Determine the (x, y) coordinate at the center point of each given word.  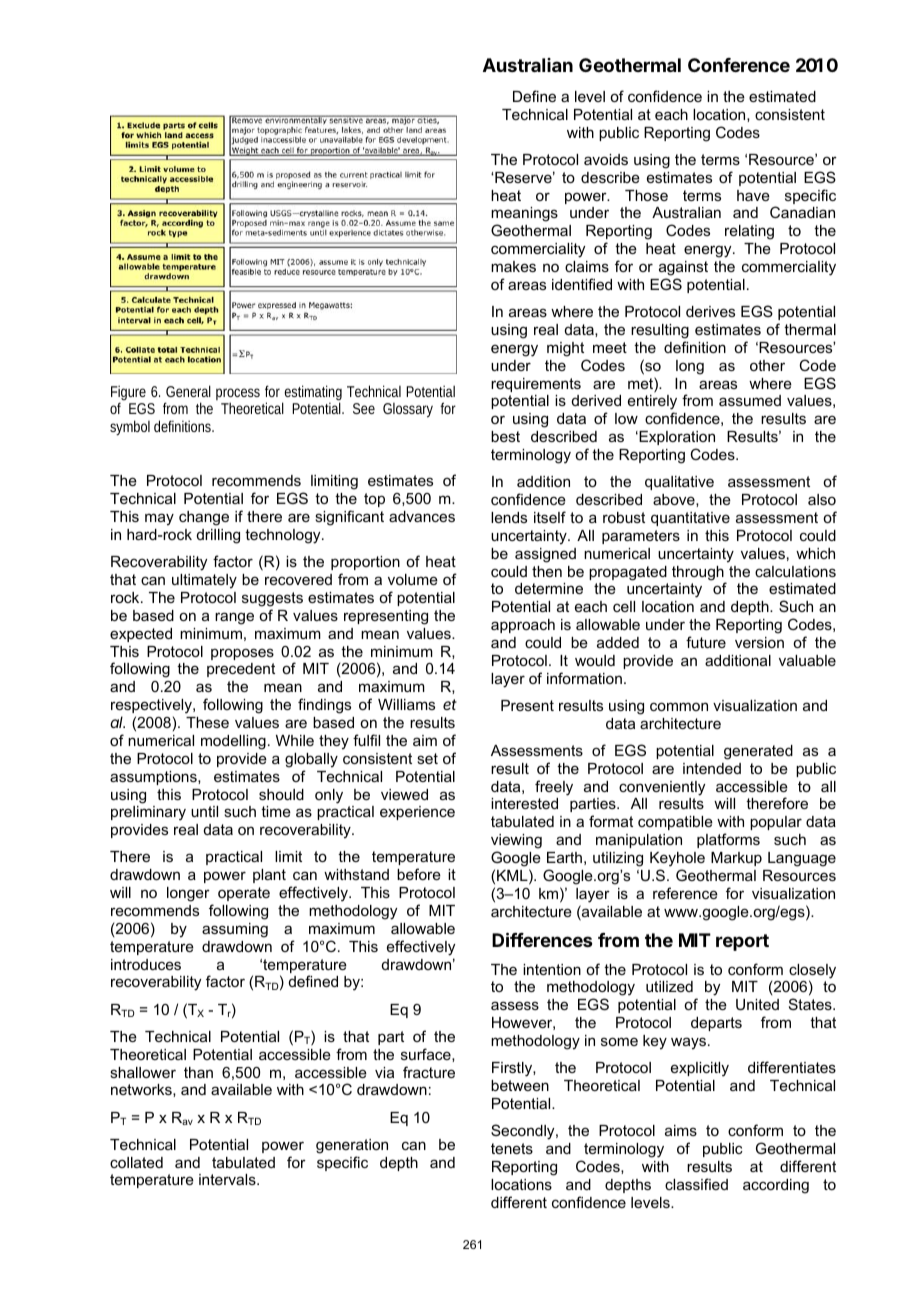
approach (523, 626)
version (759, 642)
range (234, 618)
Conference (739, 65)
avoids (606, 159)
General (188, 391)
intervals (228, 1179)
